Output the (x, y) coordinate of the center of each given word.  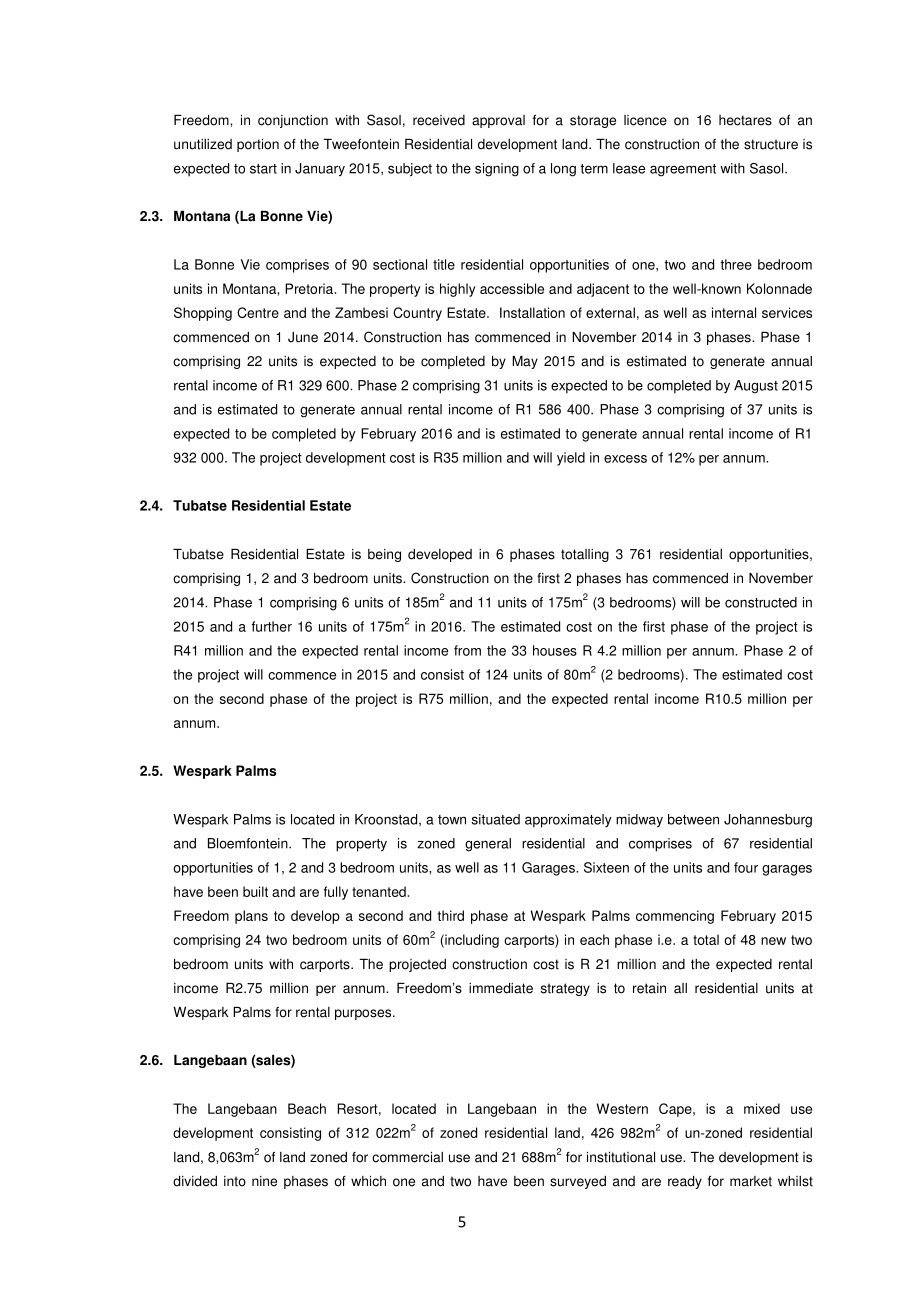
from (467, 650)
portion (258, 145)
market (751, 1181)
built (255, 891)
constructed (761, 602)
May (525, 362)
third (451, 915)
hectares (745, 120)
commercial (407, 1157)
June (303, 337)
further (271, 626)
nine (264, 1181)
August (756, 387)
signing (497, 170)
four (746, 867)
